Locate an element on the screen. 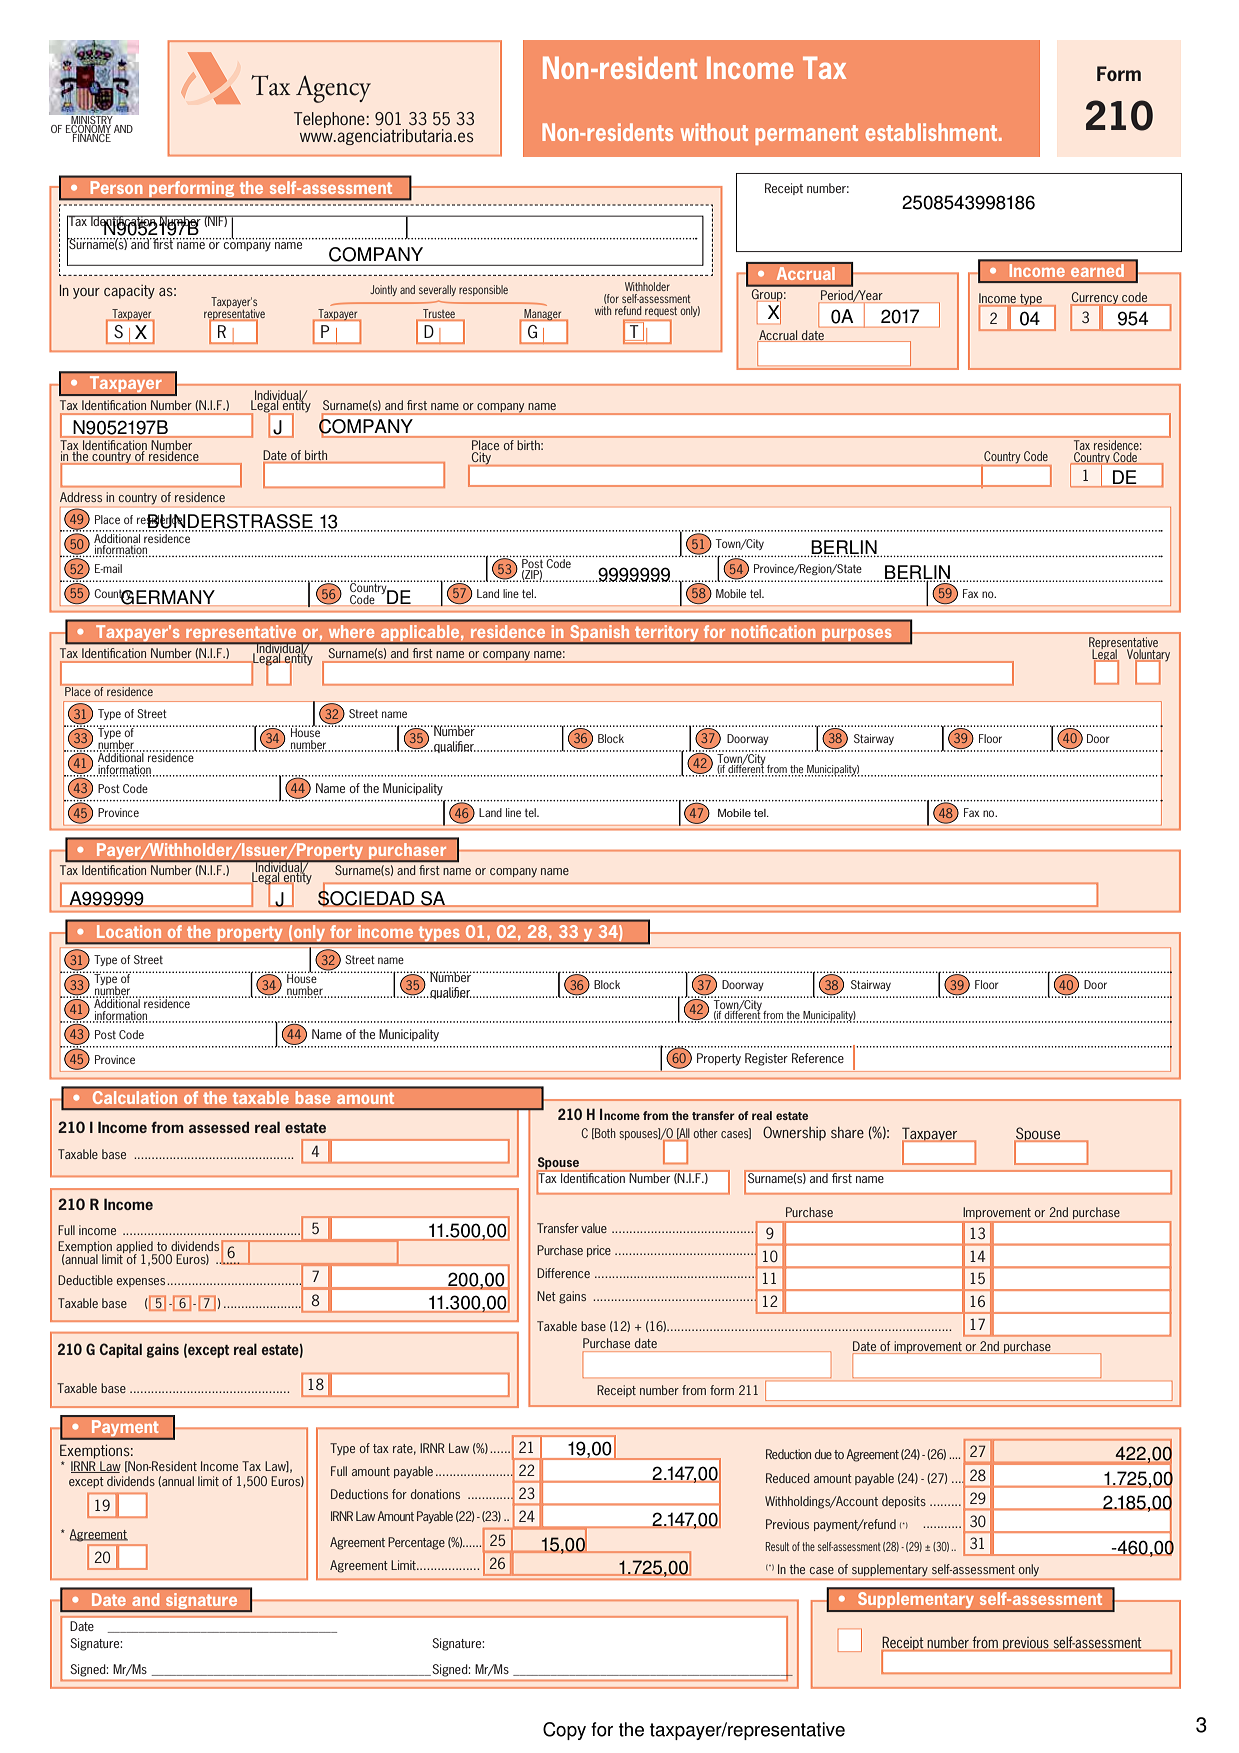 This screenshot has height=1753, width=1239. Address is located at coordinates (81, 497).
